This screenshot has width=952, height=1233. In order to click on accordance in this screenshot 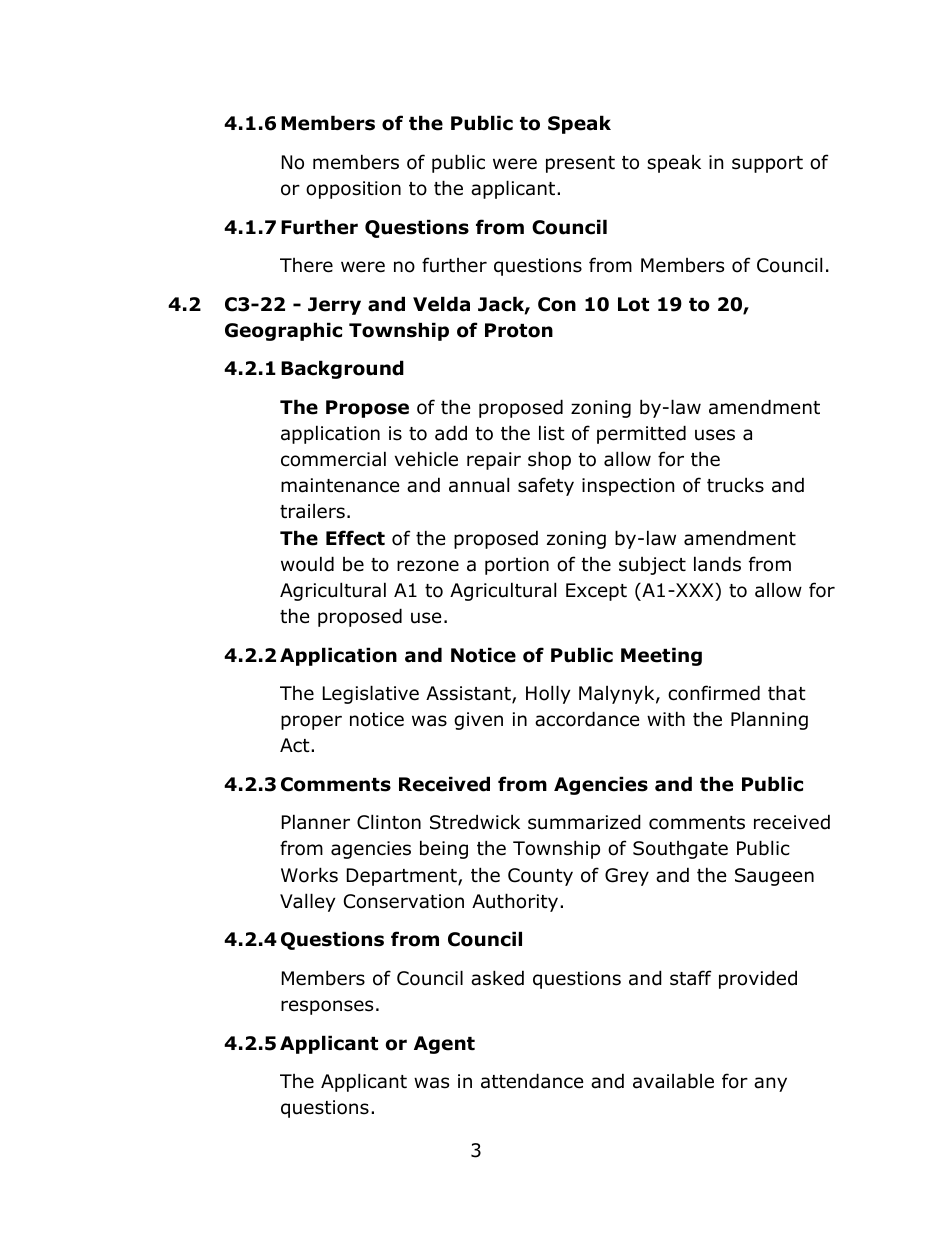, I will do `click(587, 719)`.
